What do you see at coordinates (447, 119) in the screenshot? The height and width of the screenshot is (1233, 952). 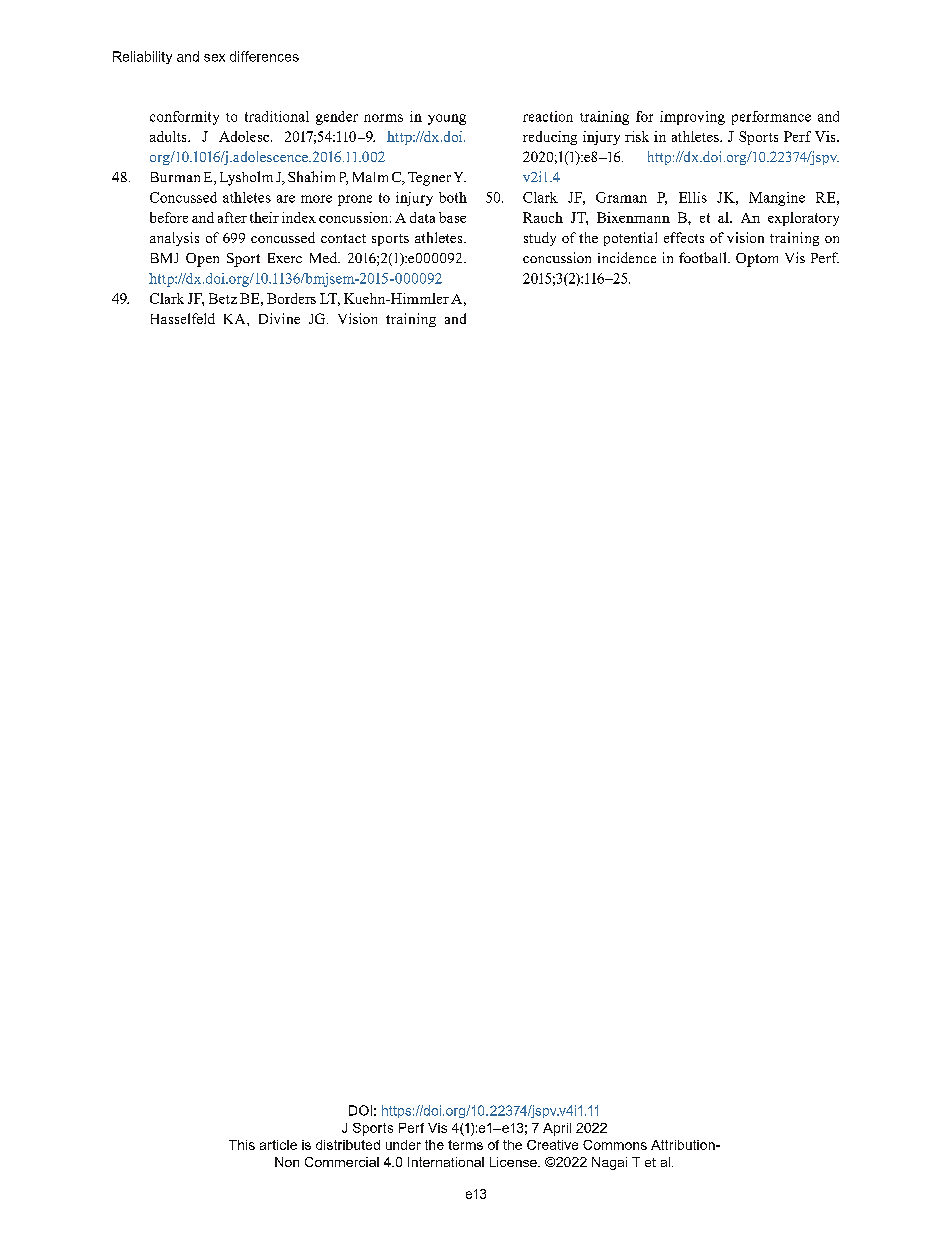 I see `young` at bounding box center [447, 119].
